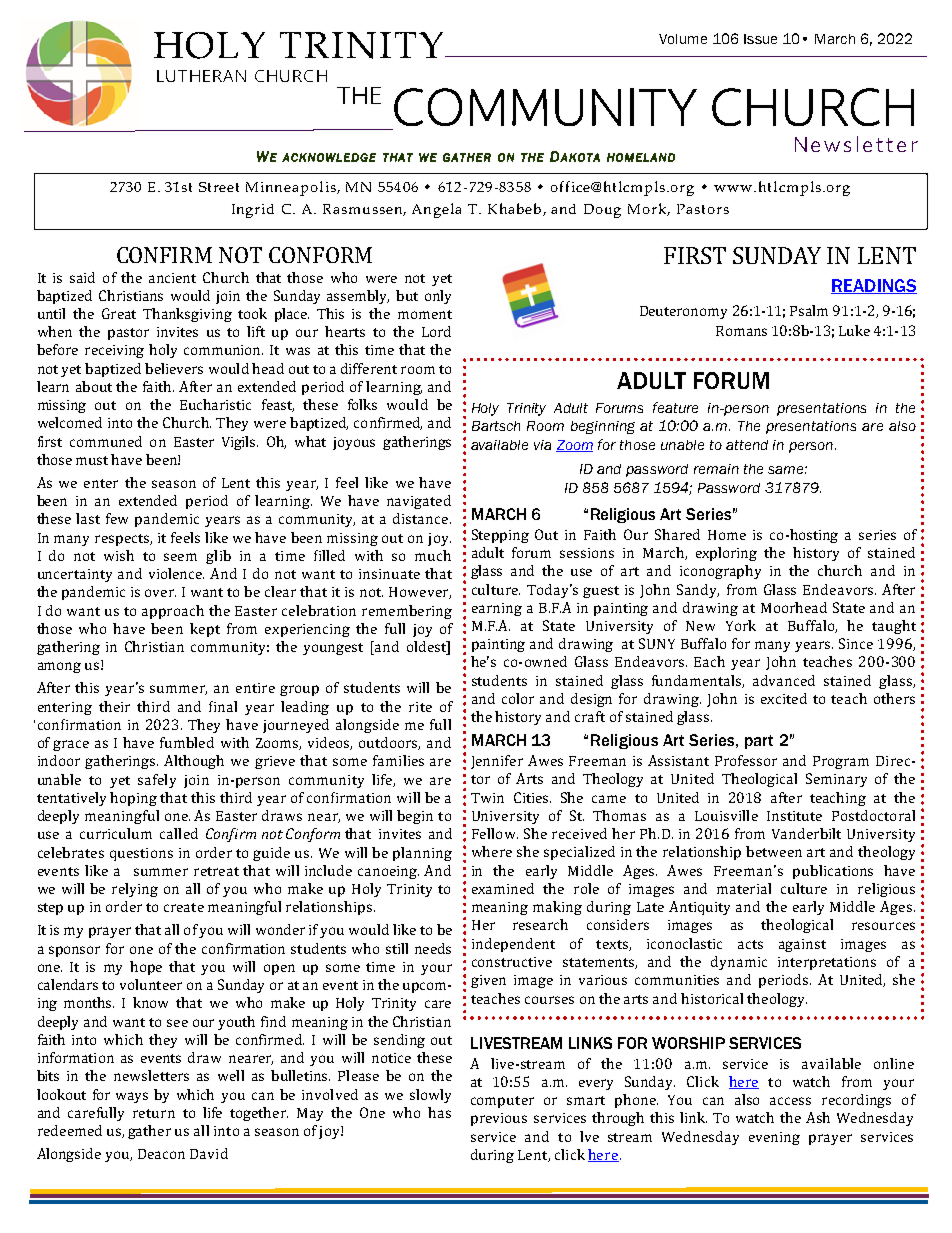 This screenshot has height=1233, width=952. I want to click on communed, so click(106, 441).
